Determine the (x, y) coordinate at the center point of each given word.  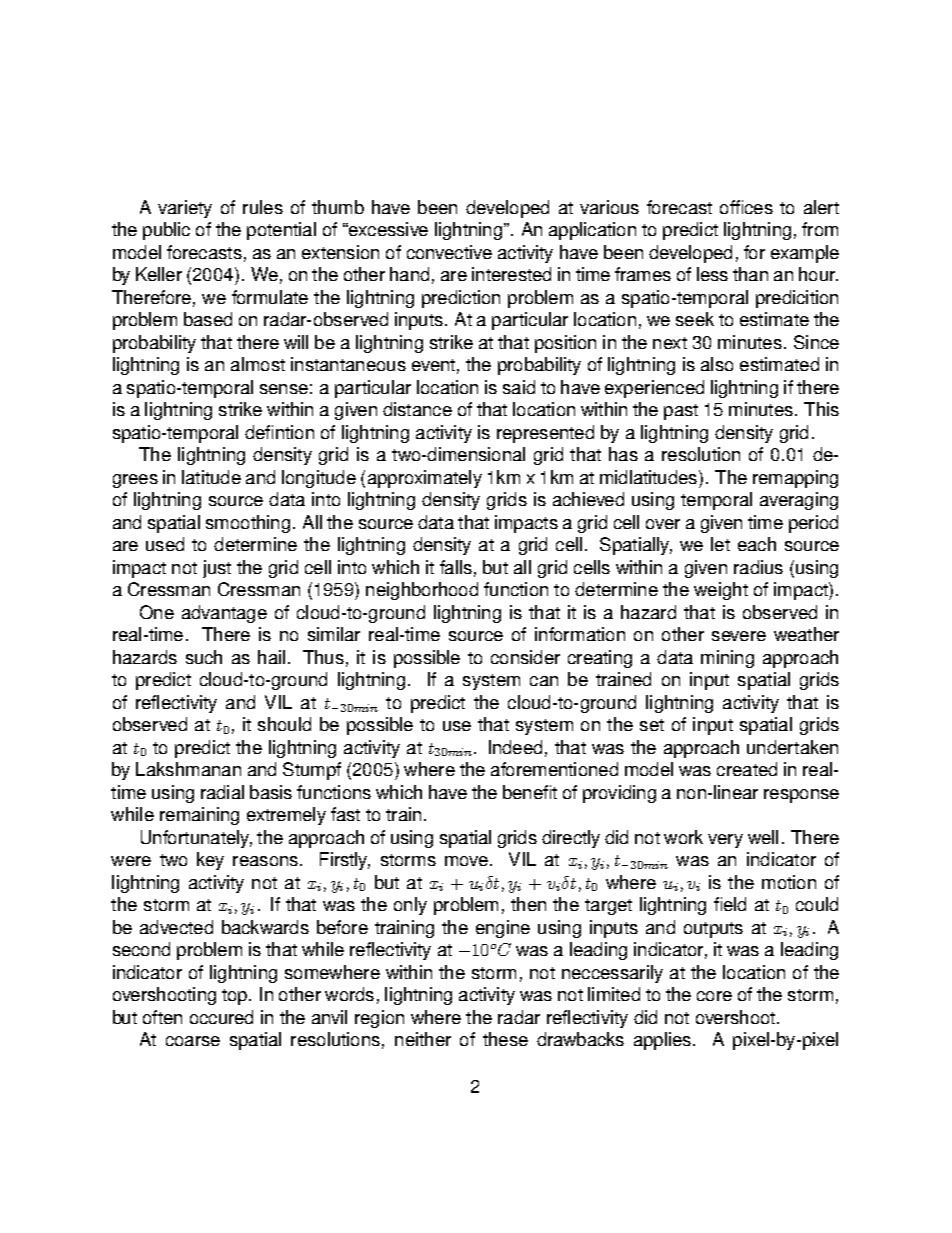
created (747, 769)
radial (222, 792)
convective (449, 252)
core (714, 996)
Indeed (515, 747)
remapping (795, 479)
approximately (425, 479)
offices (746, 207)
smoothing (248, 524)
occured (221, 1017)
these (505, 1039)
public (166, 231)
